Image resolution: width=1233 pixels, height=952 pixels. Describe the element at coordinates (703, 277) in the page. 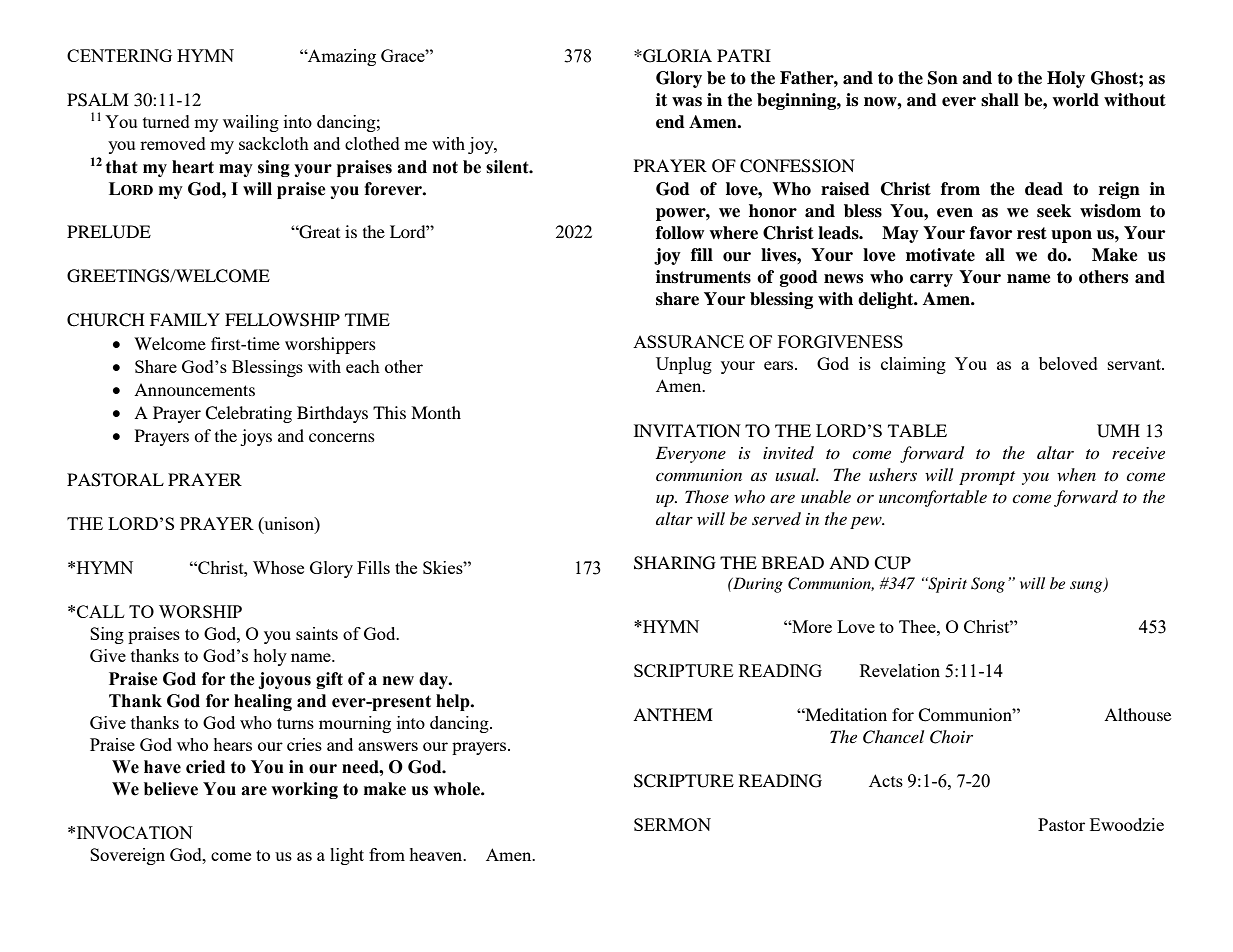

I see `instruments` at that location.
